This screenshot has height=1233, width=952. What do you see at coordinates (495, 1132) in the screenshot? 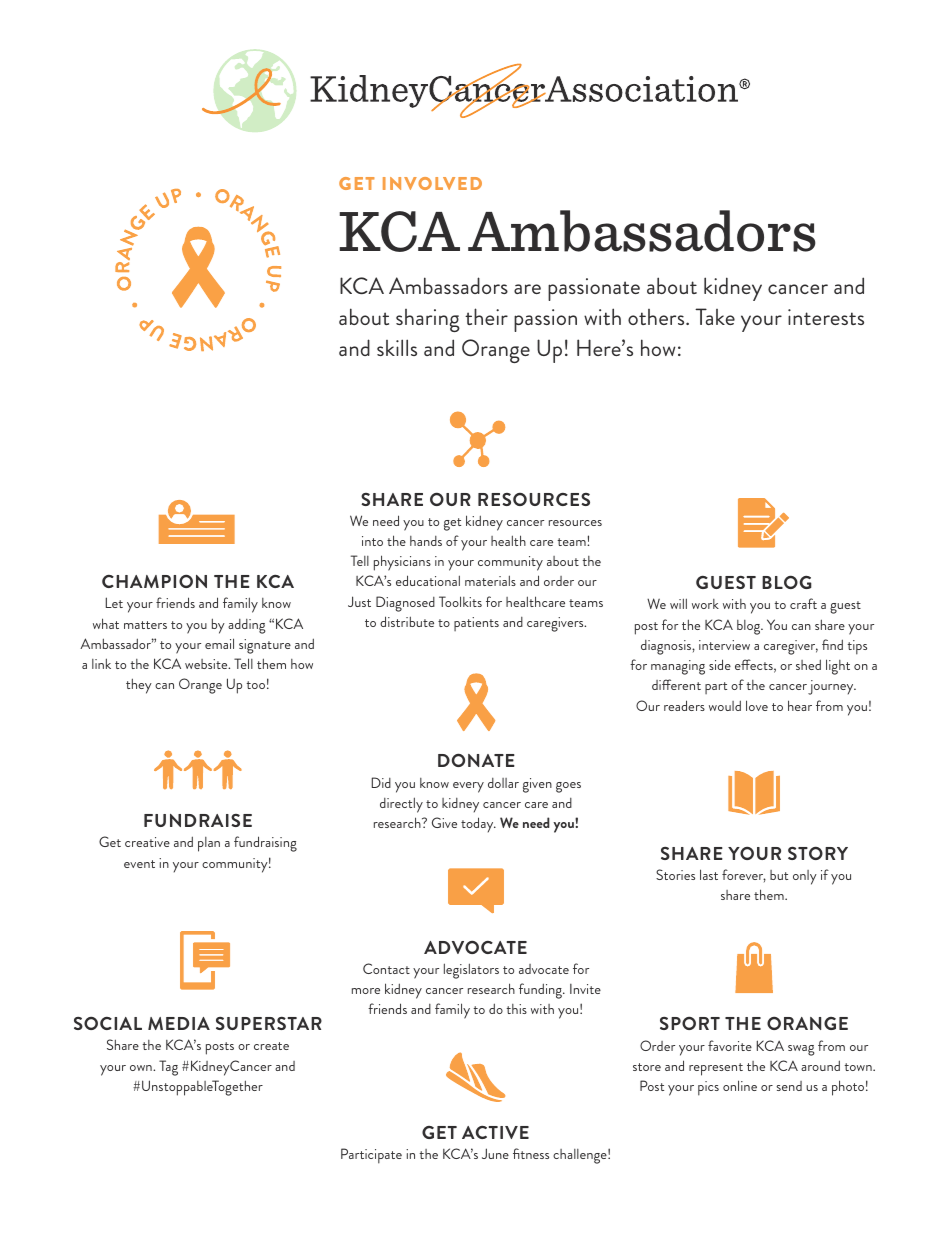
I see `ACTIVE` at bounding box center [495, 1132].
